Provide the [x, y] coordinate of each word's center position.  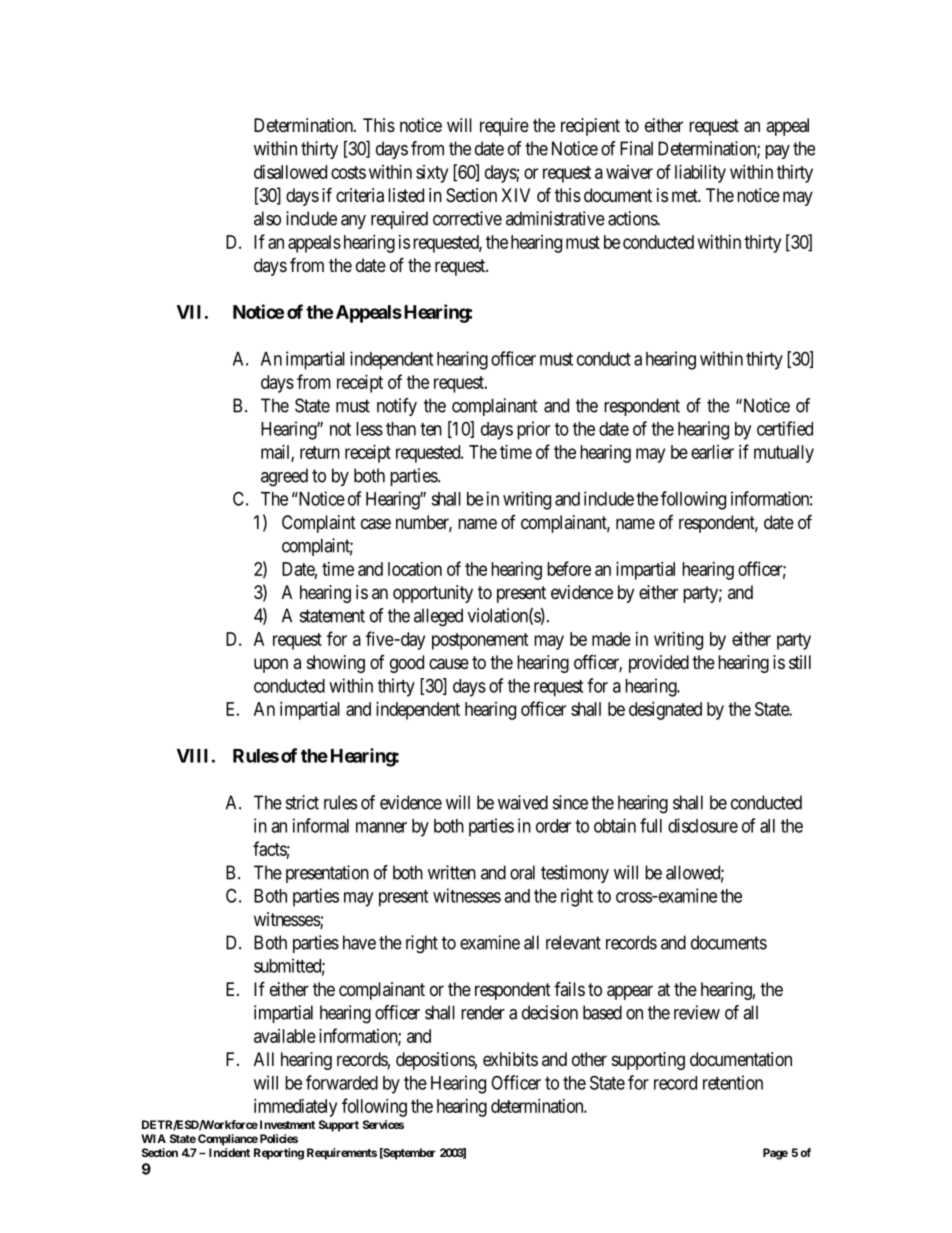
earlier [712, 452]
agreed [284, 477]
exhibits [510, 1059]
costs [348, 172]
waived [523, 802]
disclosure [703, 825]
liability [700, 174]
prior [533, 430]
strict [302, 802]
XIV [515, 195]
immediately [295, 1108]
